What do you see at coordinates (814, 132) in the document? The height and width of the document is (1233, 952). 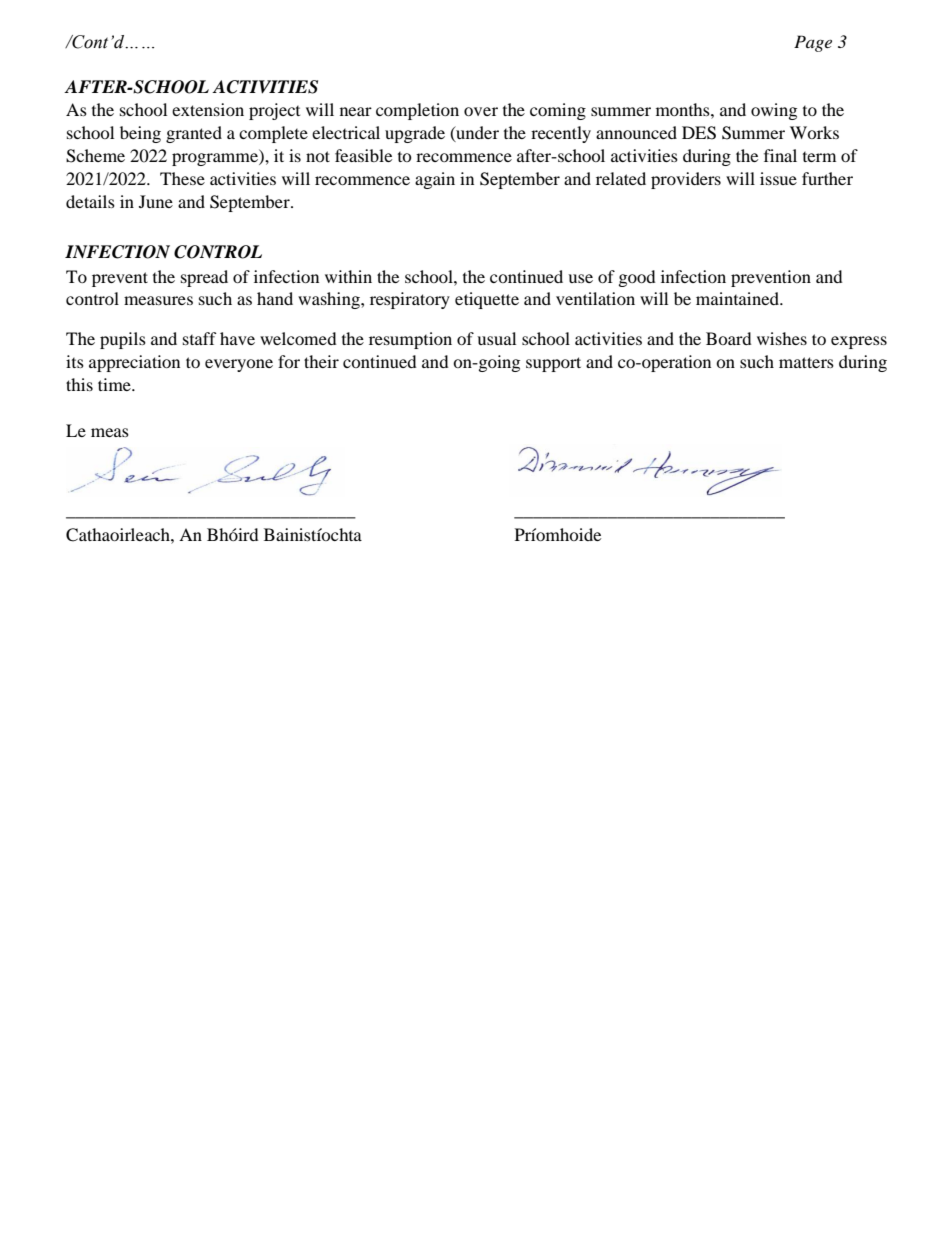 I see `Works` at bounding box center [814, 132].
